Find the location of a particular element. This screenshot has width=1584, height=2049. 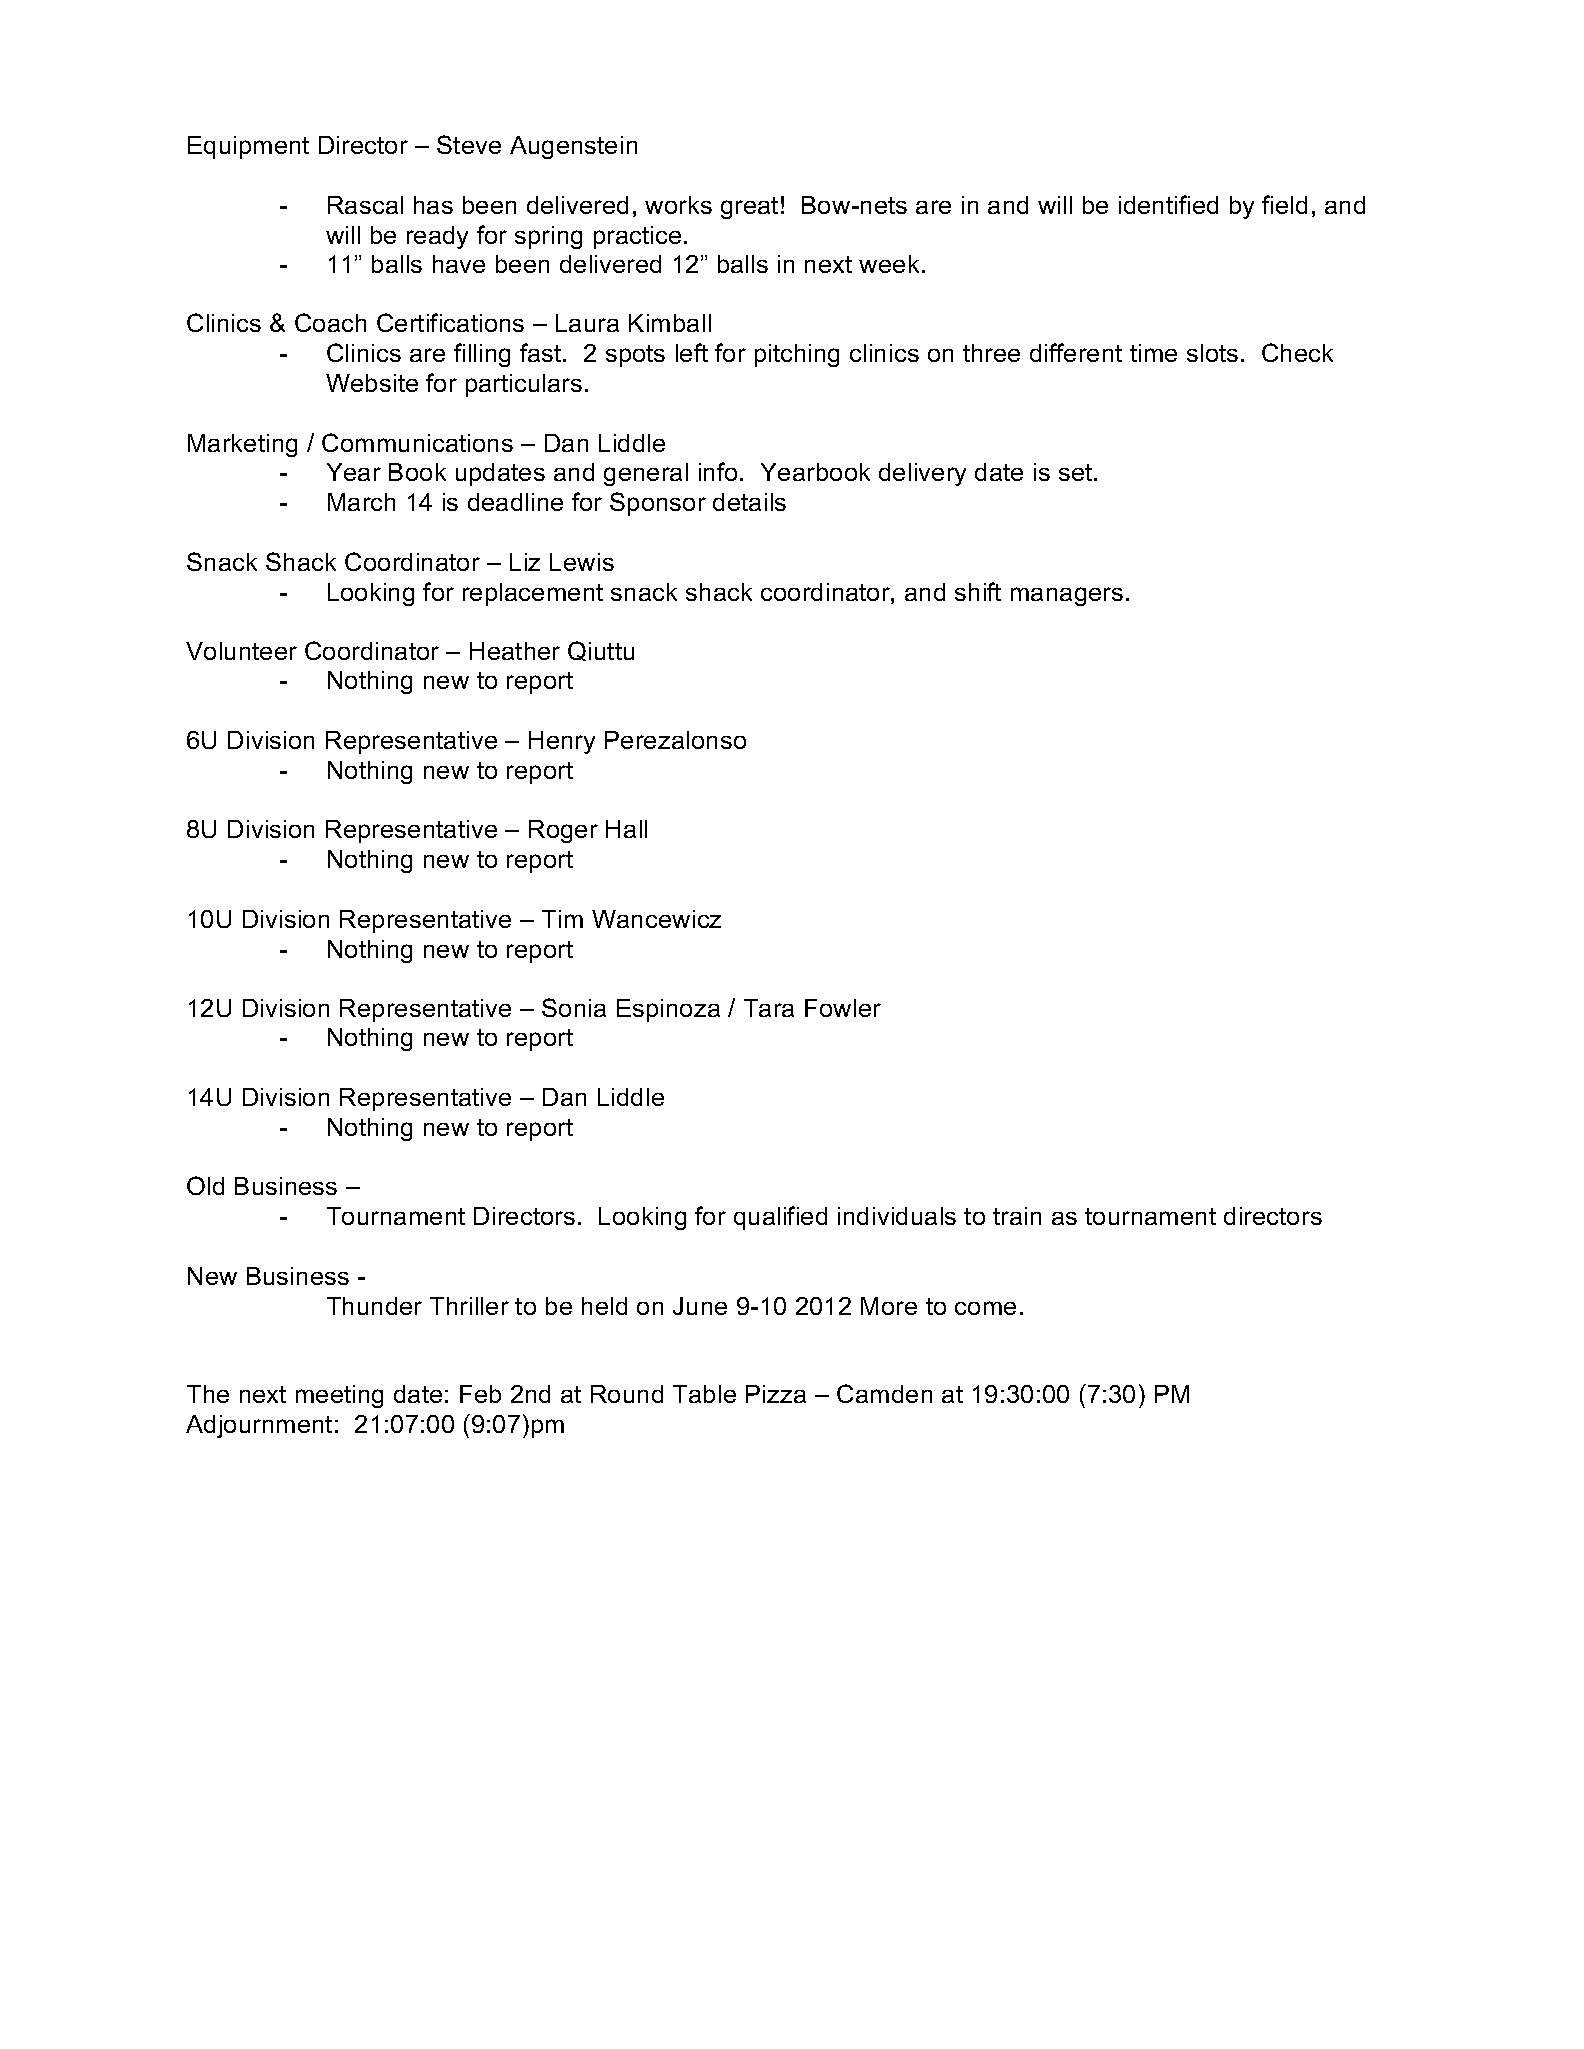

Pizza is located at coordinates (776, 1394).
